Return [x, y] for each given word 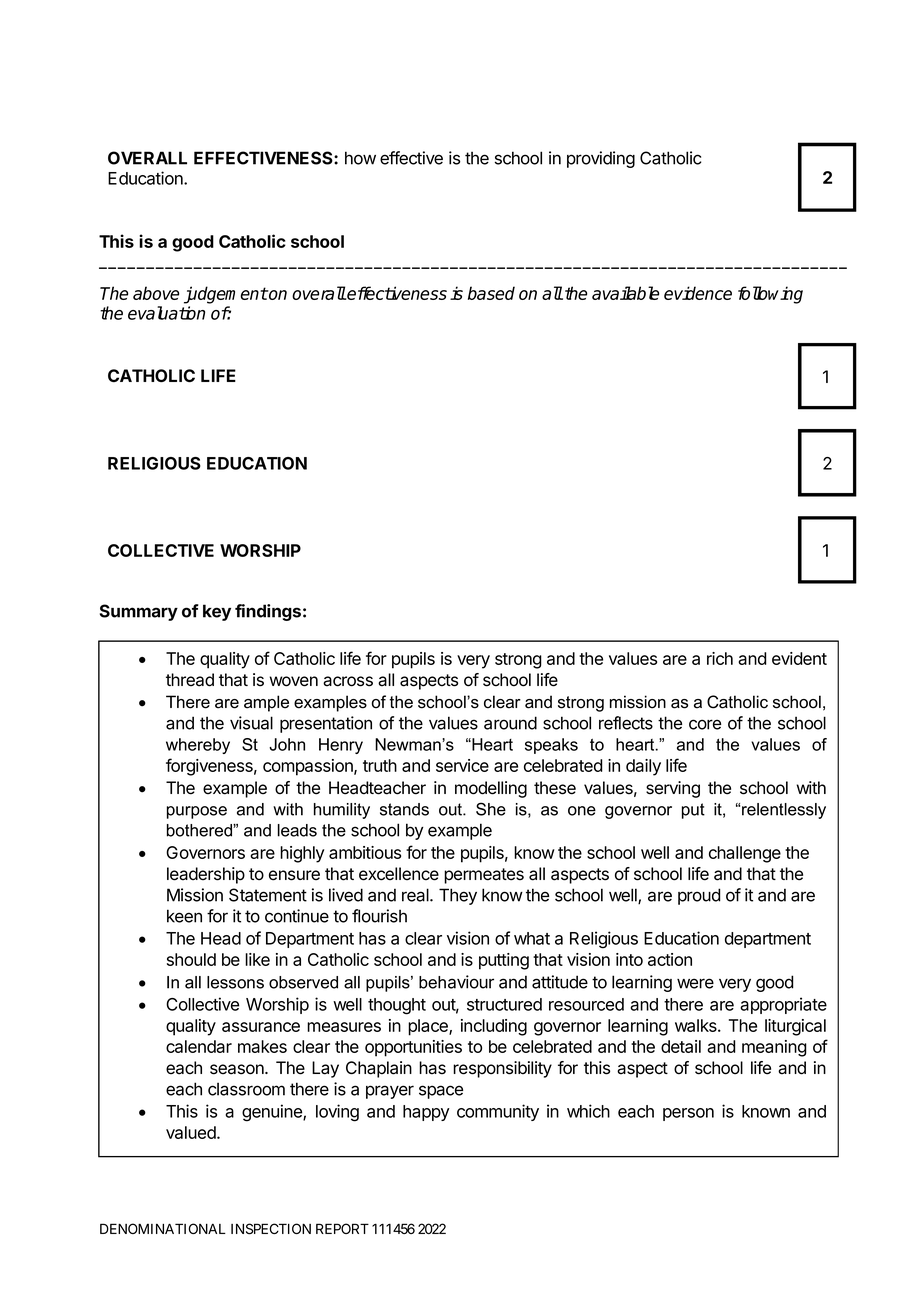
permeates [484, 876]
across [348, 681]
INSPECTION [271, 1229]
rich [720, 658]
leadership [206, 875]
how [360, 158]
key [217, 612]
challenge [745, 854]
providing [601, 159]
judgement [226, 295]
